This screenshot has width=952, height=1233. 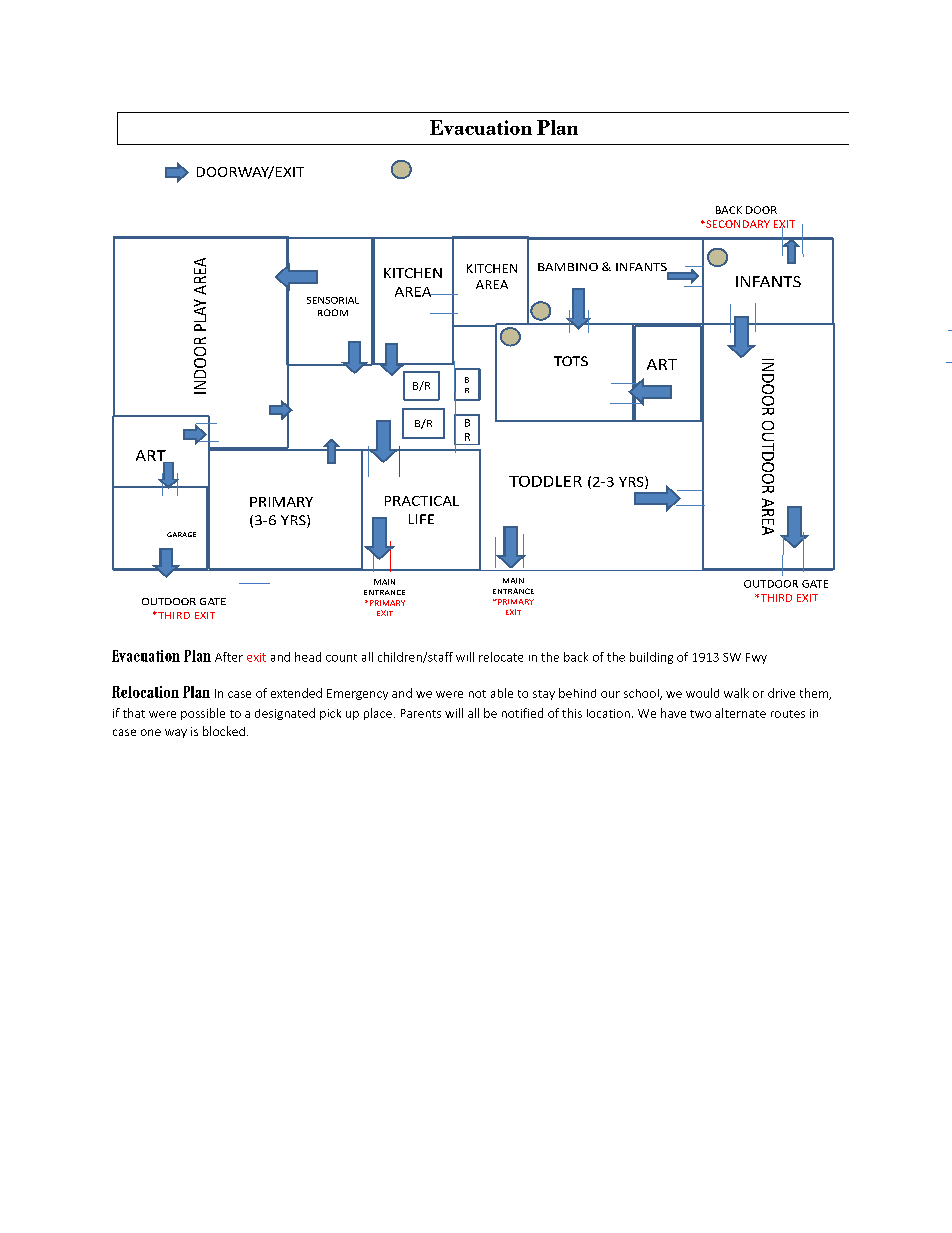 I want to click on possible, so click(x=203, y=714).
